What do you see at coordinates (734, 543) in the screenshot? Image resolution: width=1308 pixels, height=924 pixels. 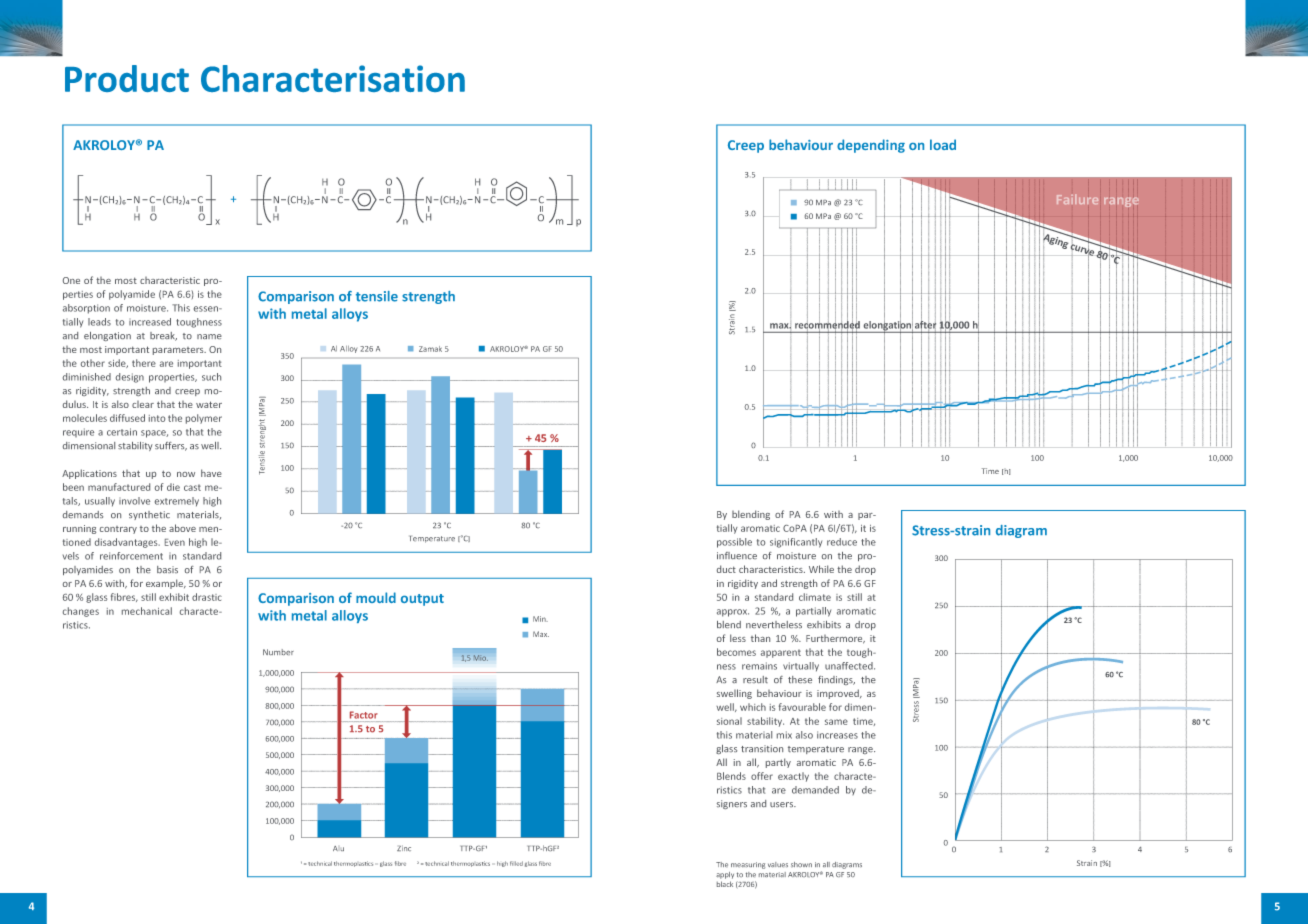 I see `possible` at bounding box center [734, 543].
